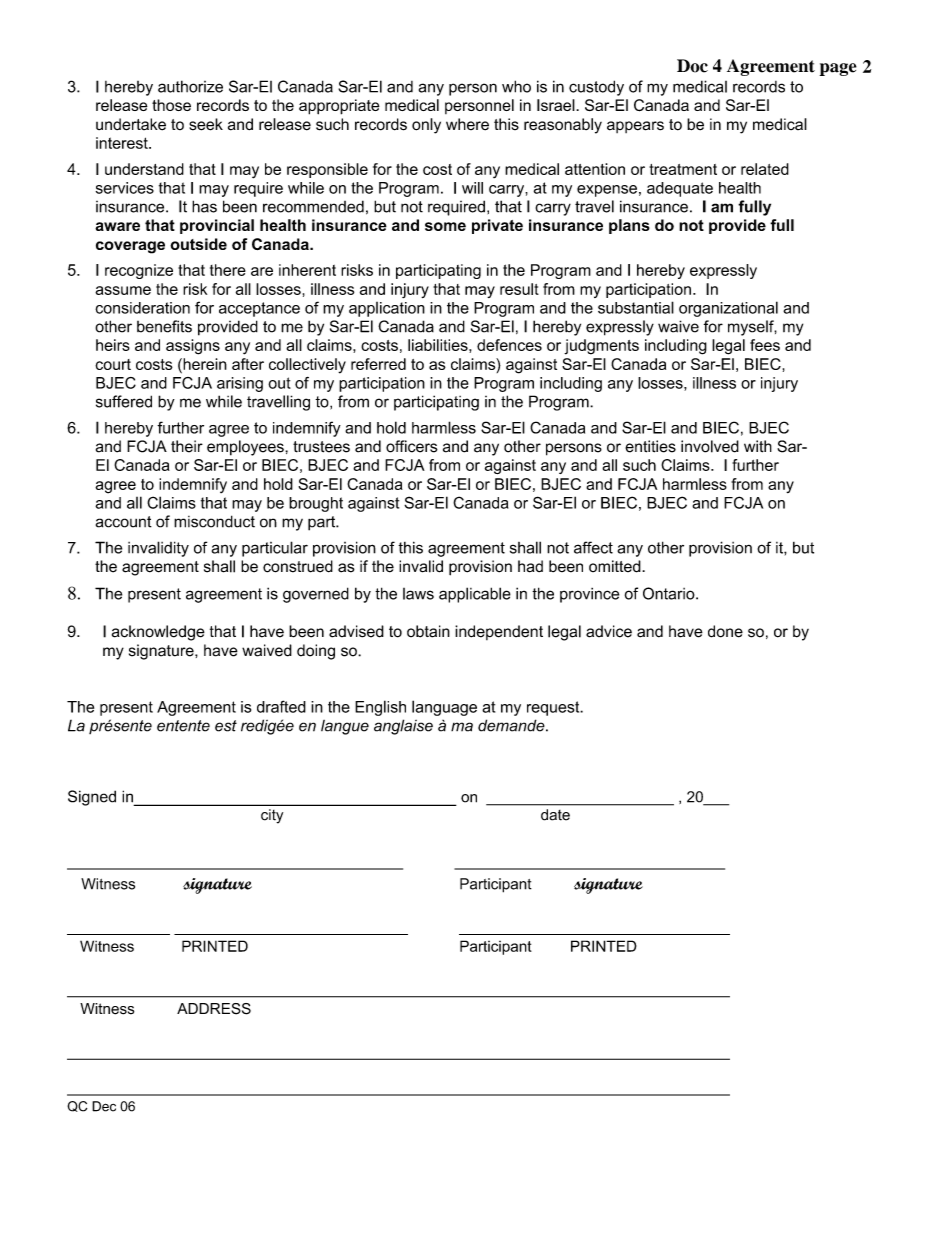 The height and width of the screenshot is (1233, 952). I want to click on advice, so click(609, 631).
